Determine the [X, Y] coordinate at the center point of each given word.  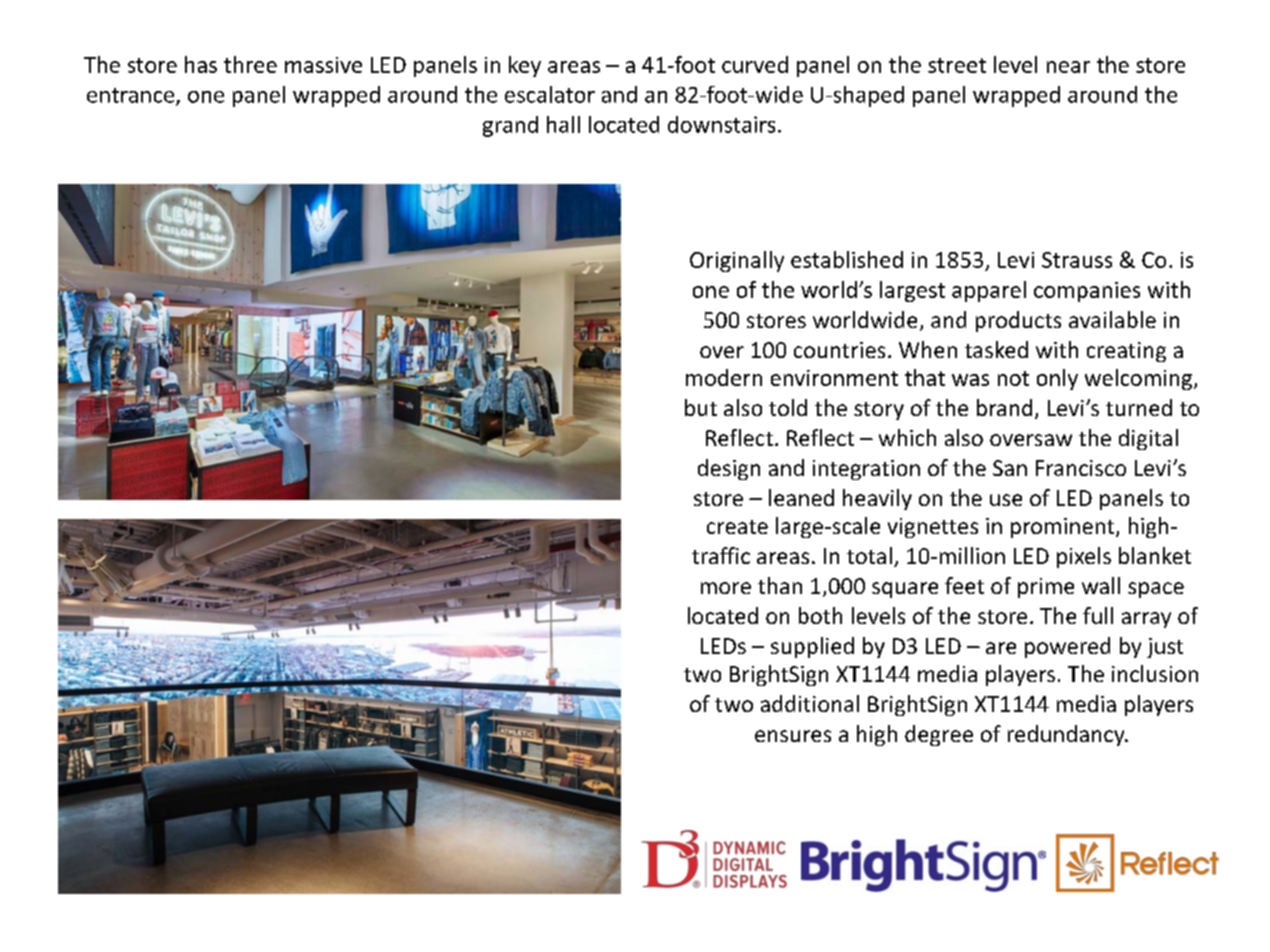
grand [510, 126]
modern [724, 377]
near [1068, 67]
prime [1046, 588]
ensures [793, 736]
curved [755, 64]
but [701, 407]
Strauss [1077, 260]
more [726, 588]
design [729, 469]
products [1018, 321]
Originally [737, 261]
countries [839, 350]
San [1010, 468]
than [780, 585]
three [250, 64]
